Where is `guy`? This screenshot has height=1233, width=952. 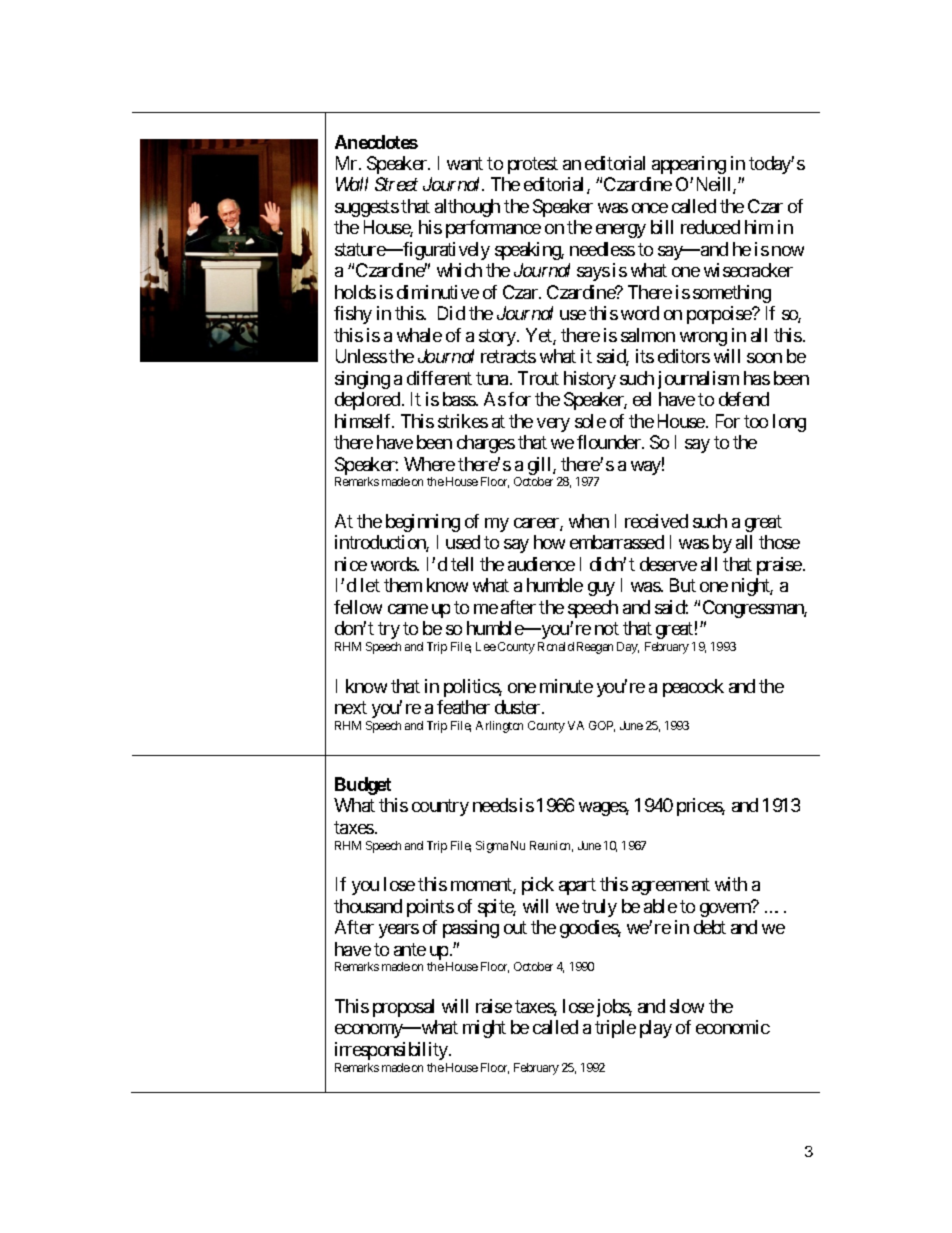
guy is located at coordinates (601, 589).
